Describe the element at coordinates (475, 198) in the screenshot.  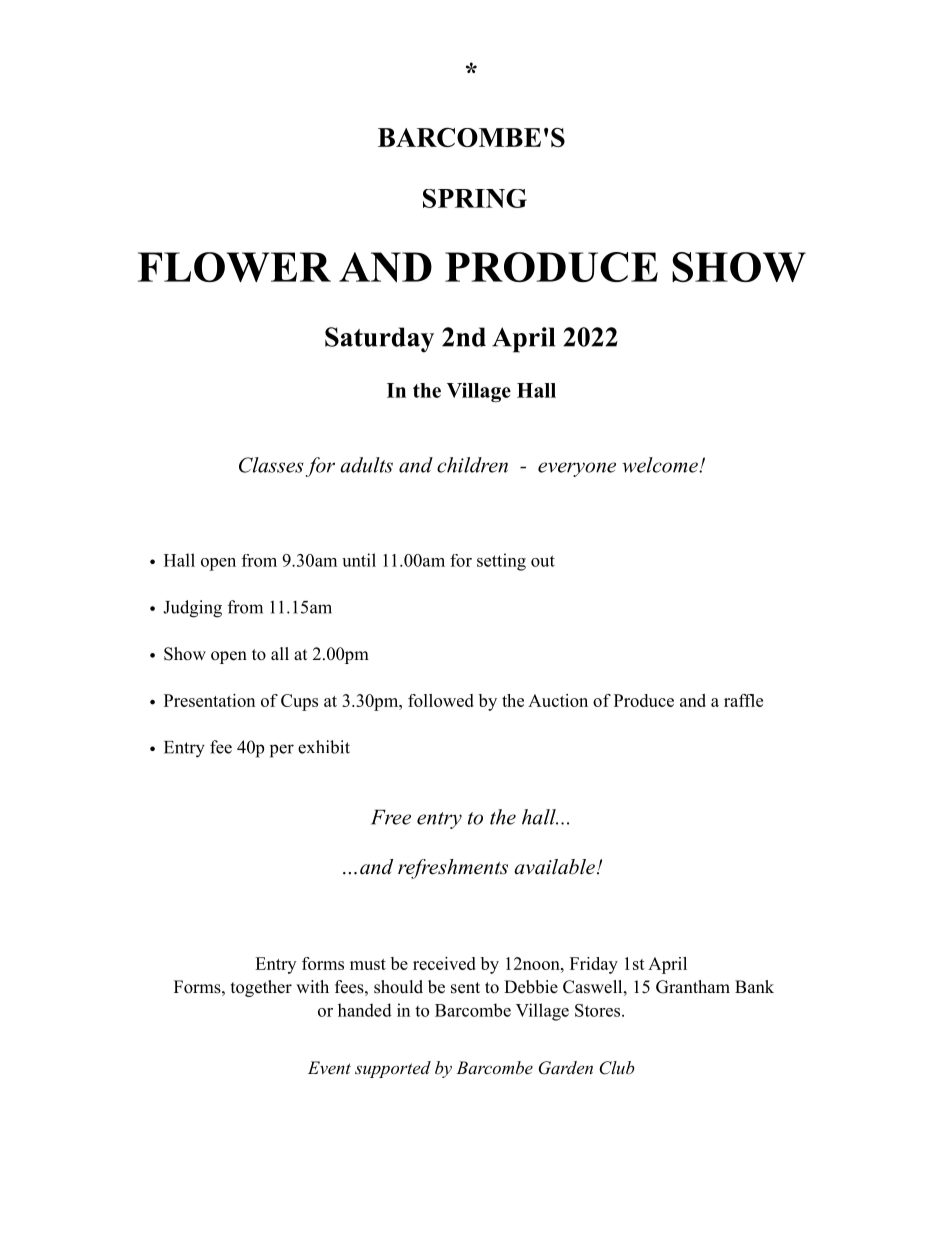
I see `SPRING` at that location.
